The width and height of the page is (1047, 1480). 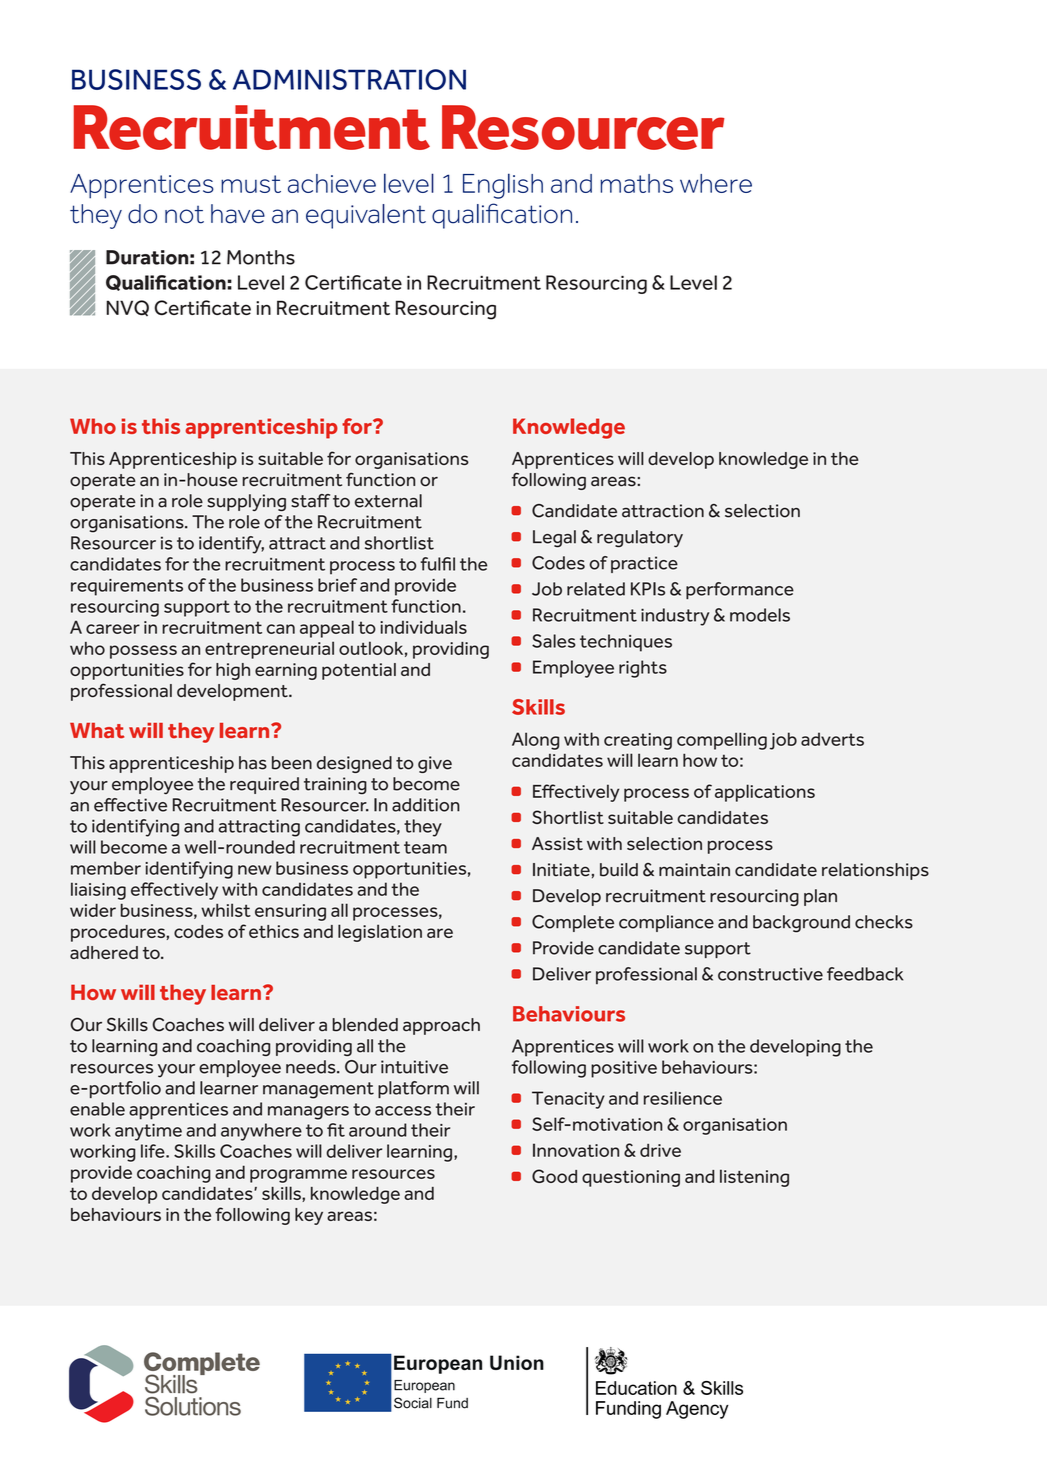 What do you see at coordinates (255, 870) in the page?
I see `new` at bounding box center [255, 870].
